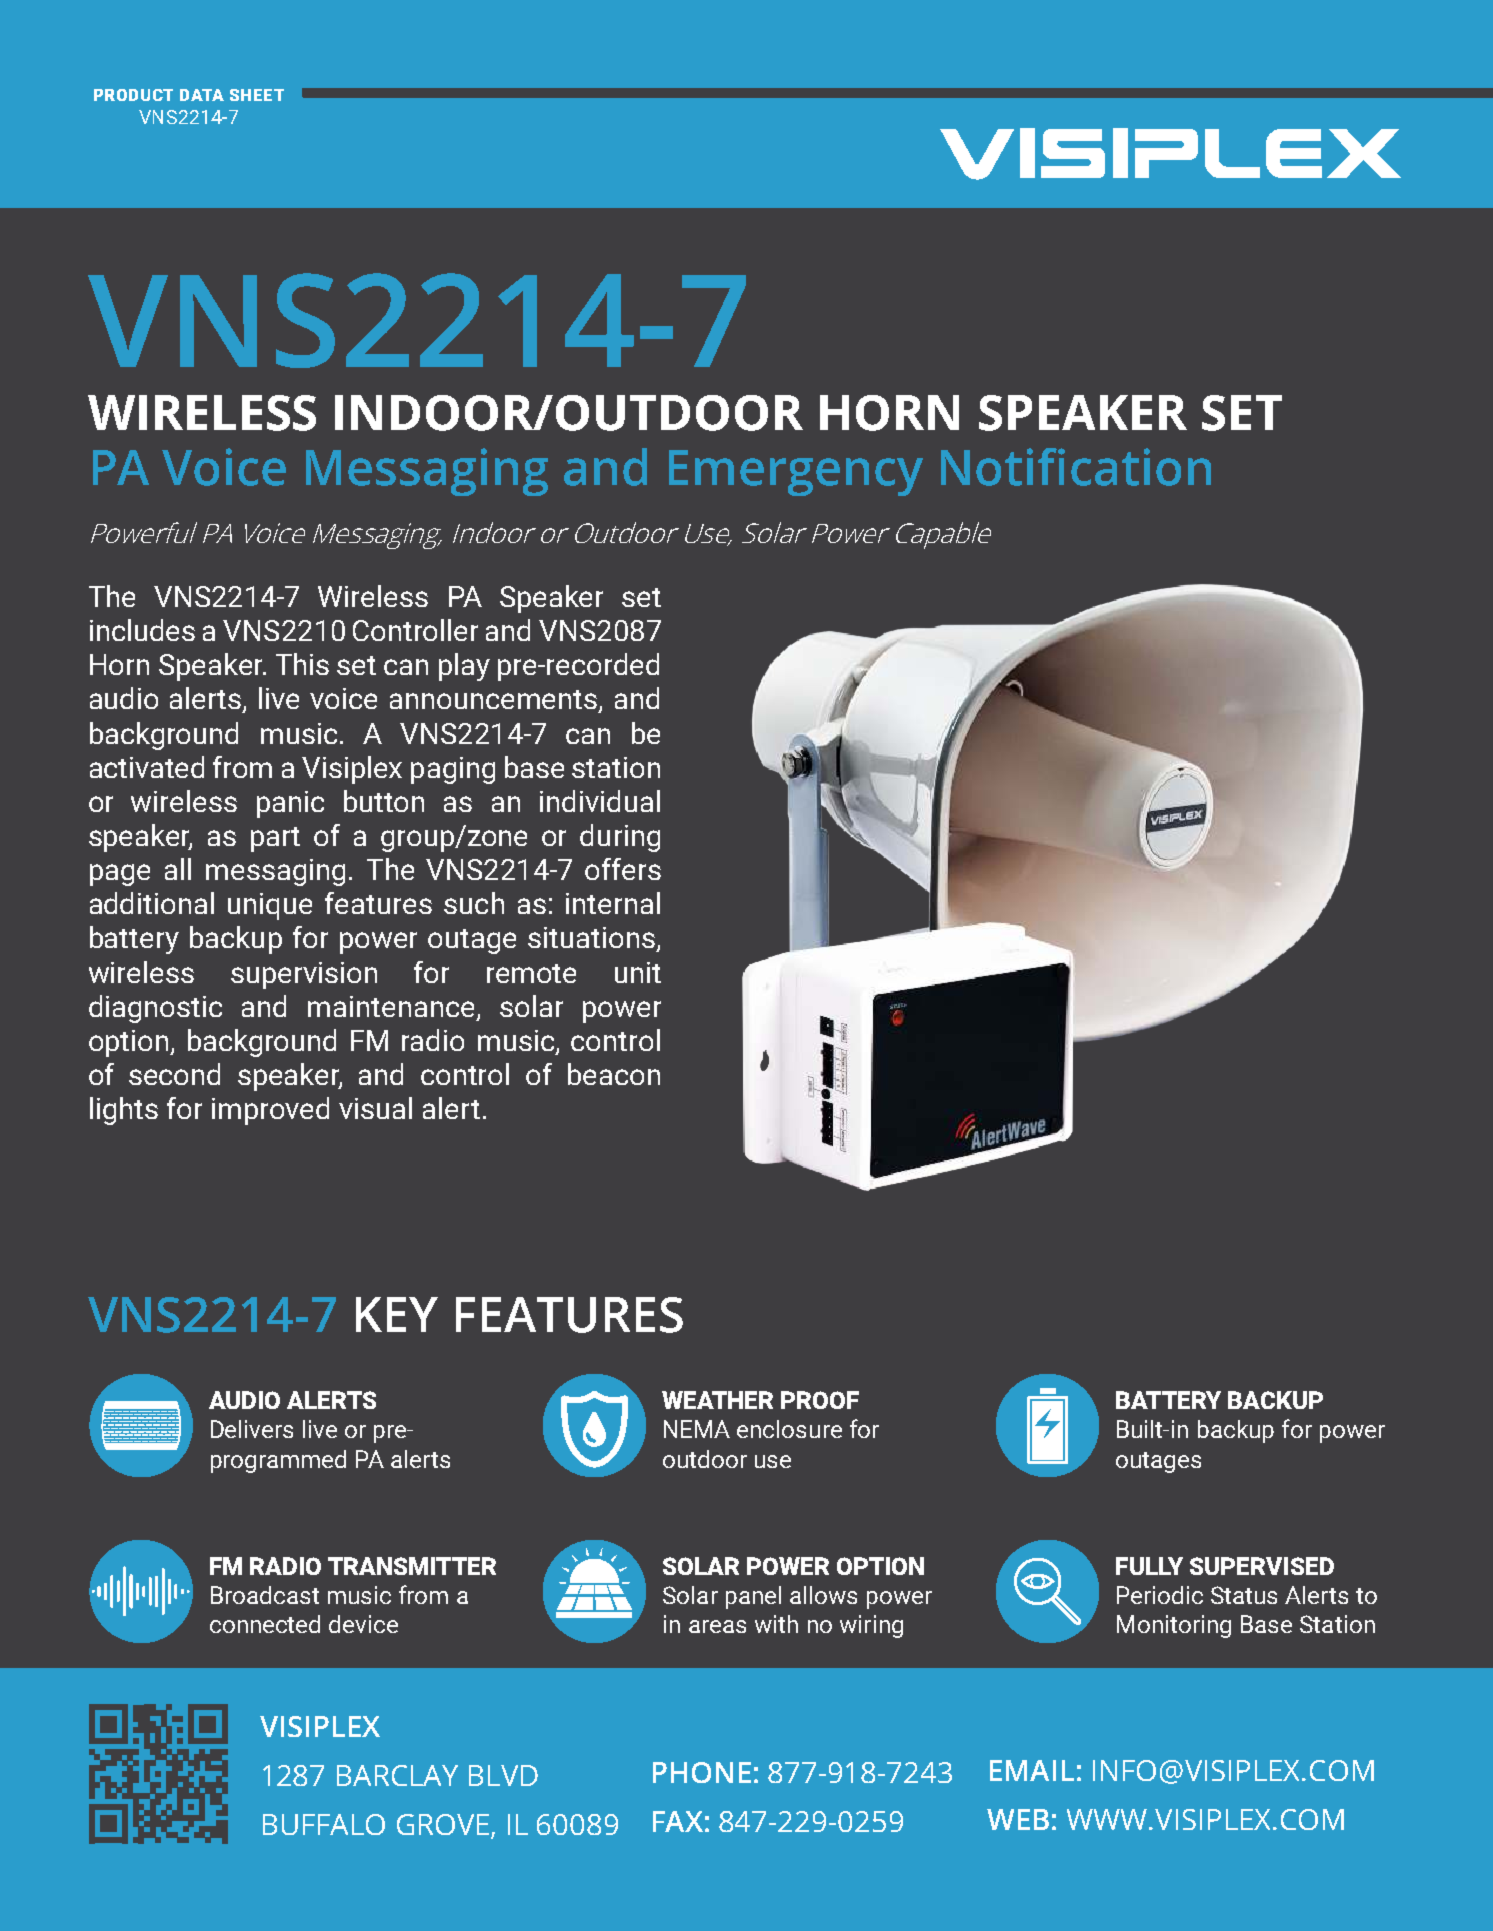  Describe the element at coordinates (1076, 467) in the screenshot. I see `Notification` at that location.
